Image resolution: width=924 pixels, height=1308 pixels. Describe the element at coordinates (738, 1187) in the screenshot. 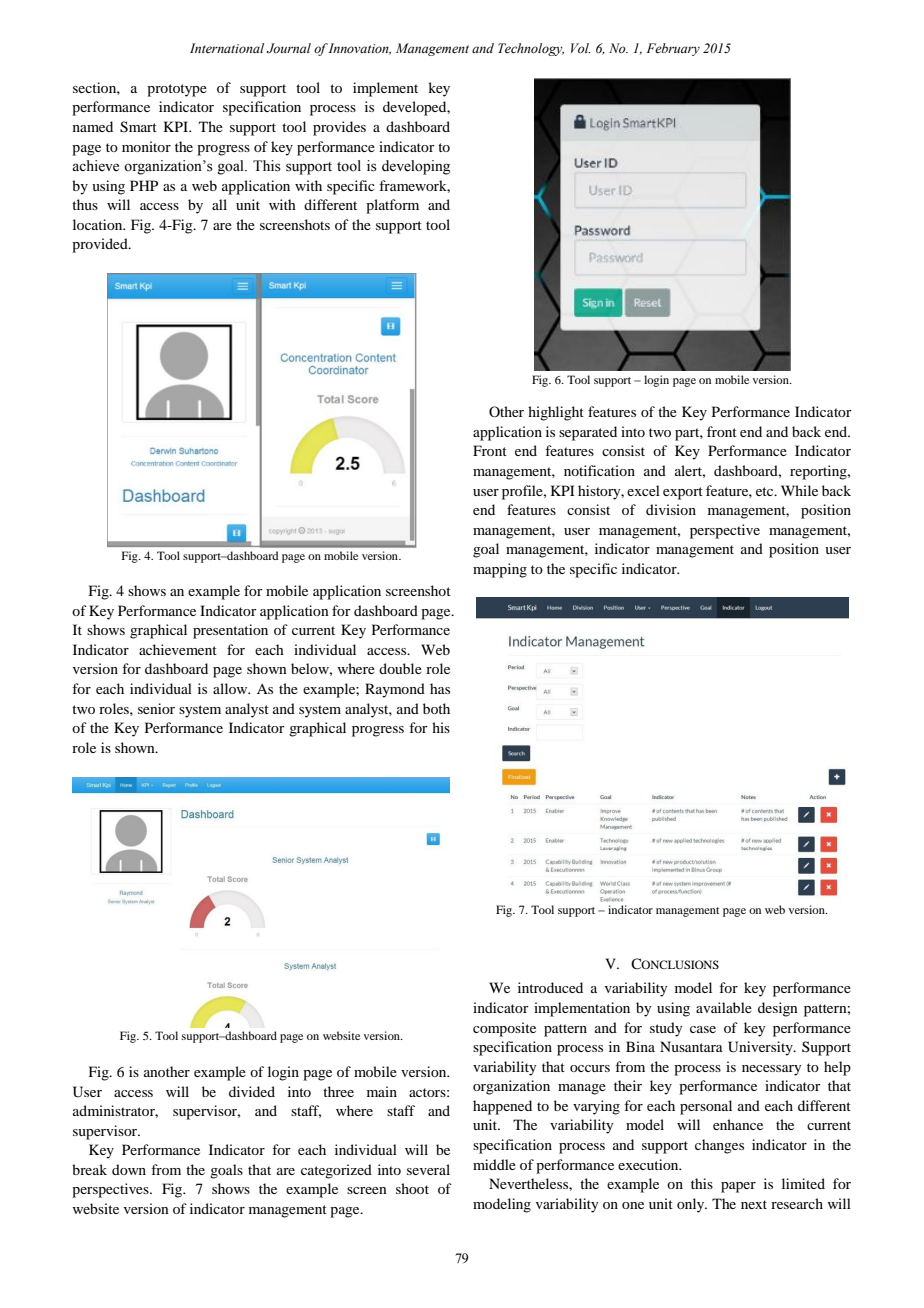

I see `paper` at that location.
